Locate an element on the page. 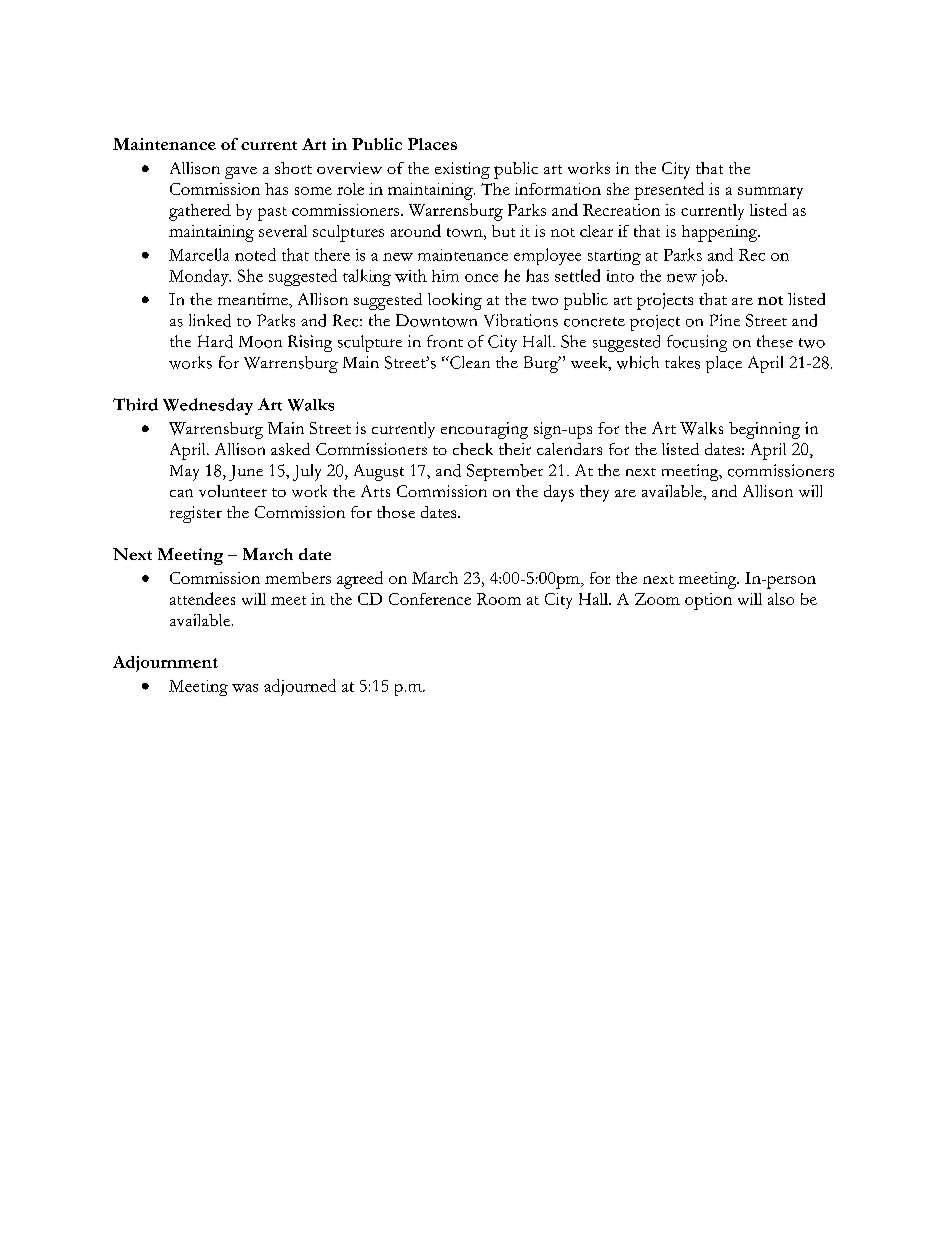 This page has width=952, height=1233. was is located at coordinates (245, 688).
